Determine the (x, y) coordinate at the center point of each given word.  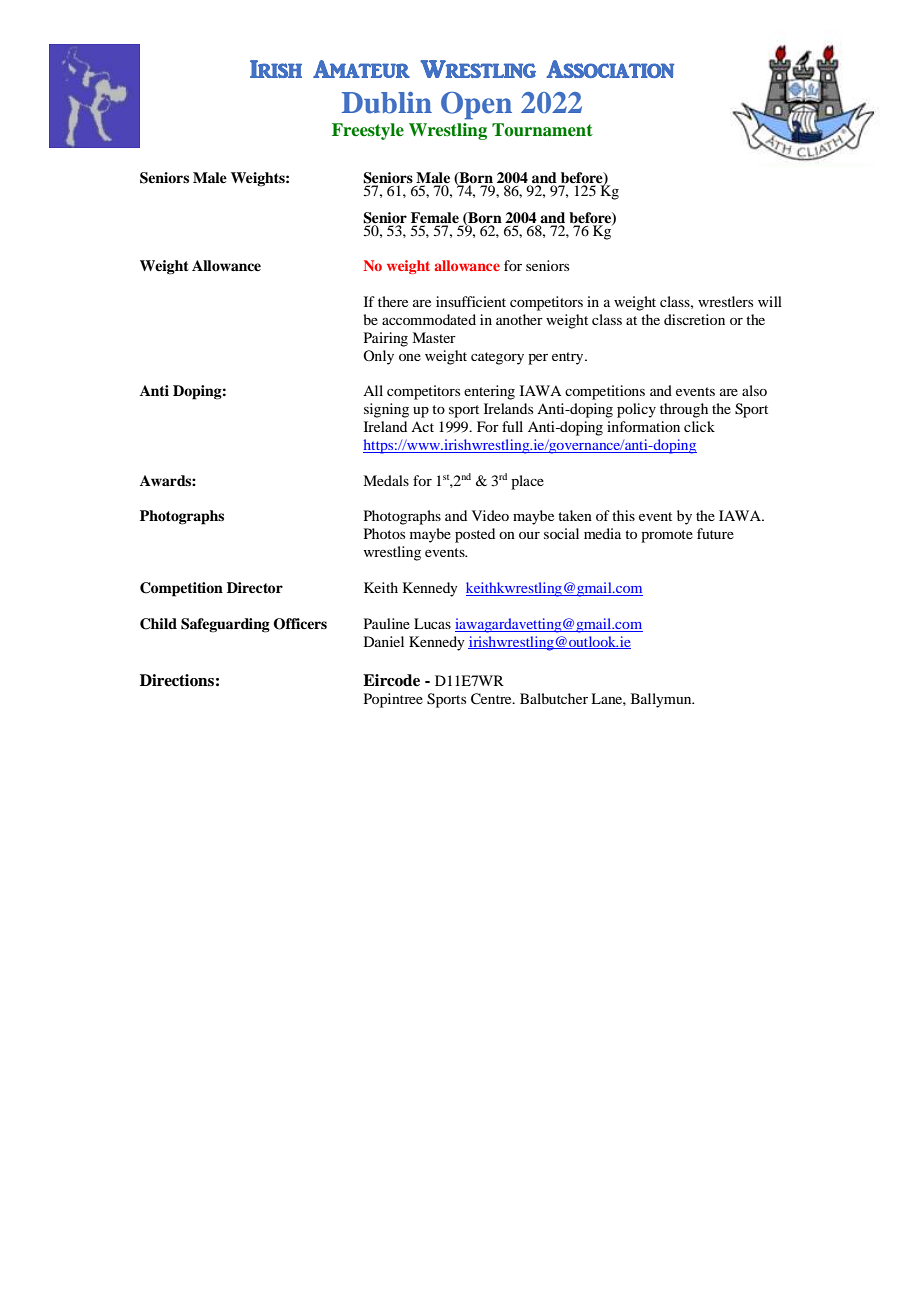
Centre (492, 699)
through (684, 410)
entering (489, 392)
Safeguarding (225, 625)
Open (476, 106)
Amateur (361, 69)
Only (378, 357)
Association (610, 69)
